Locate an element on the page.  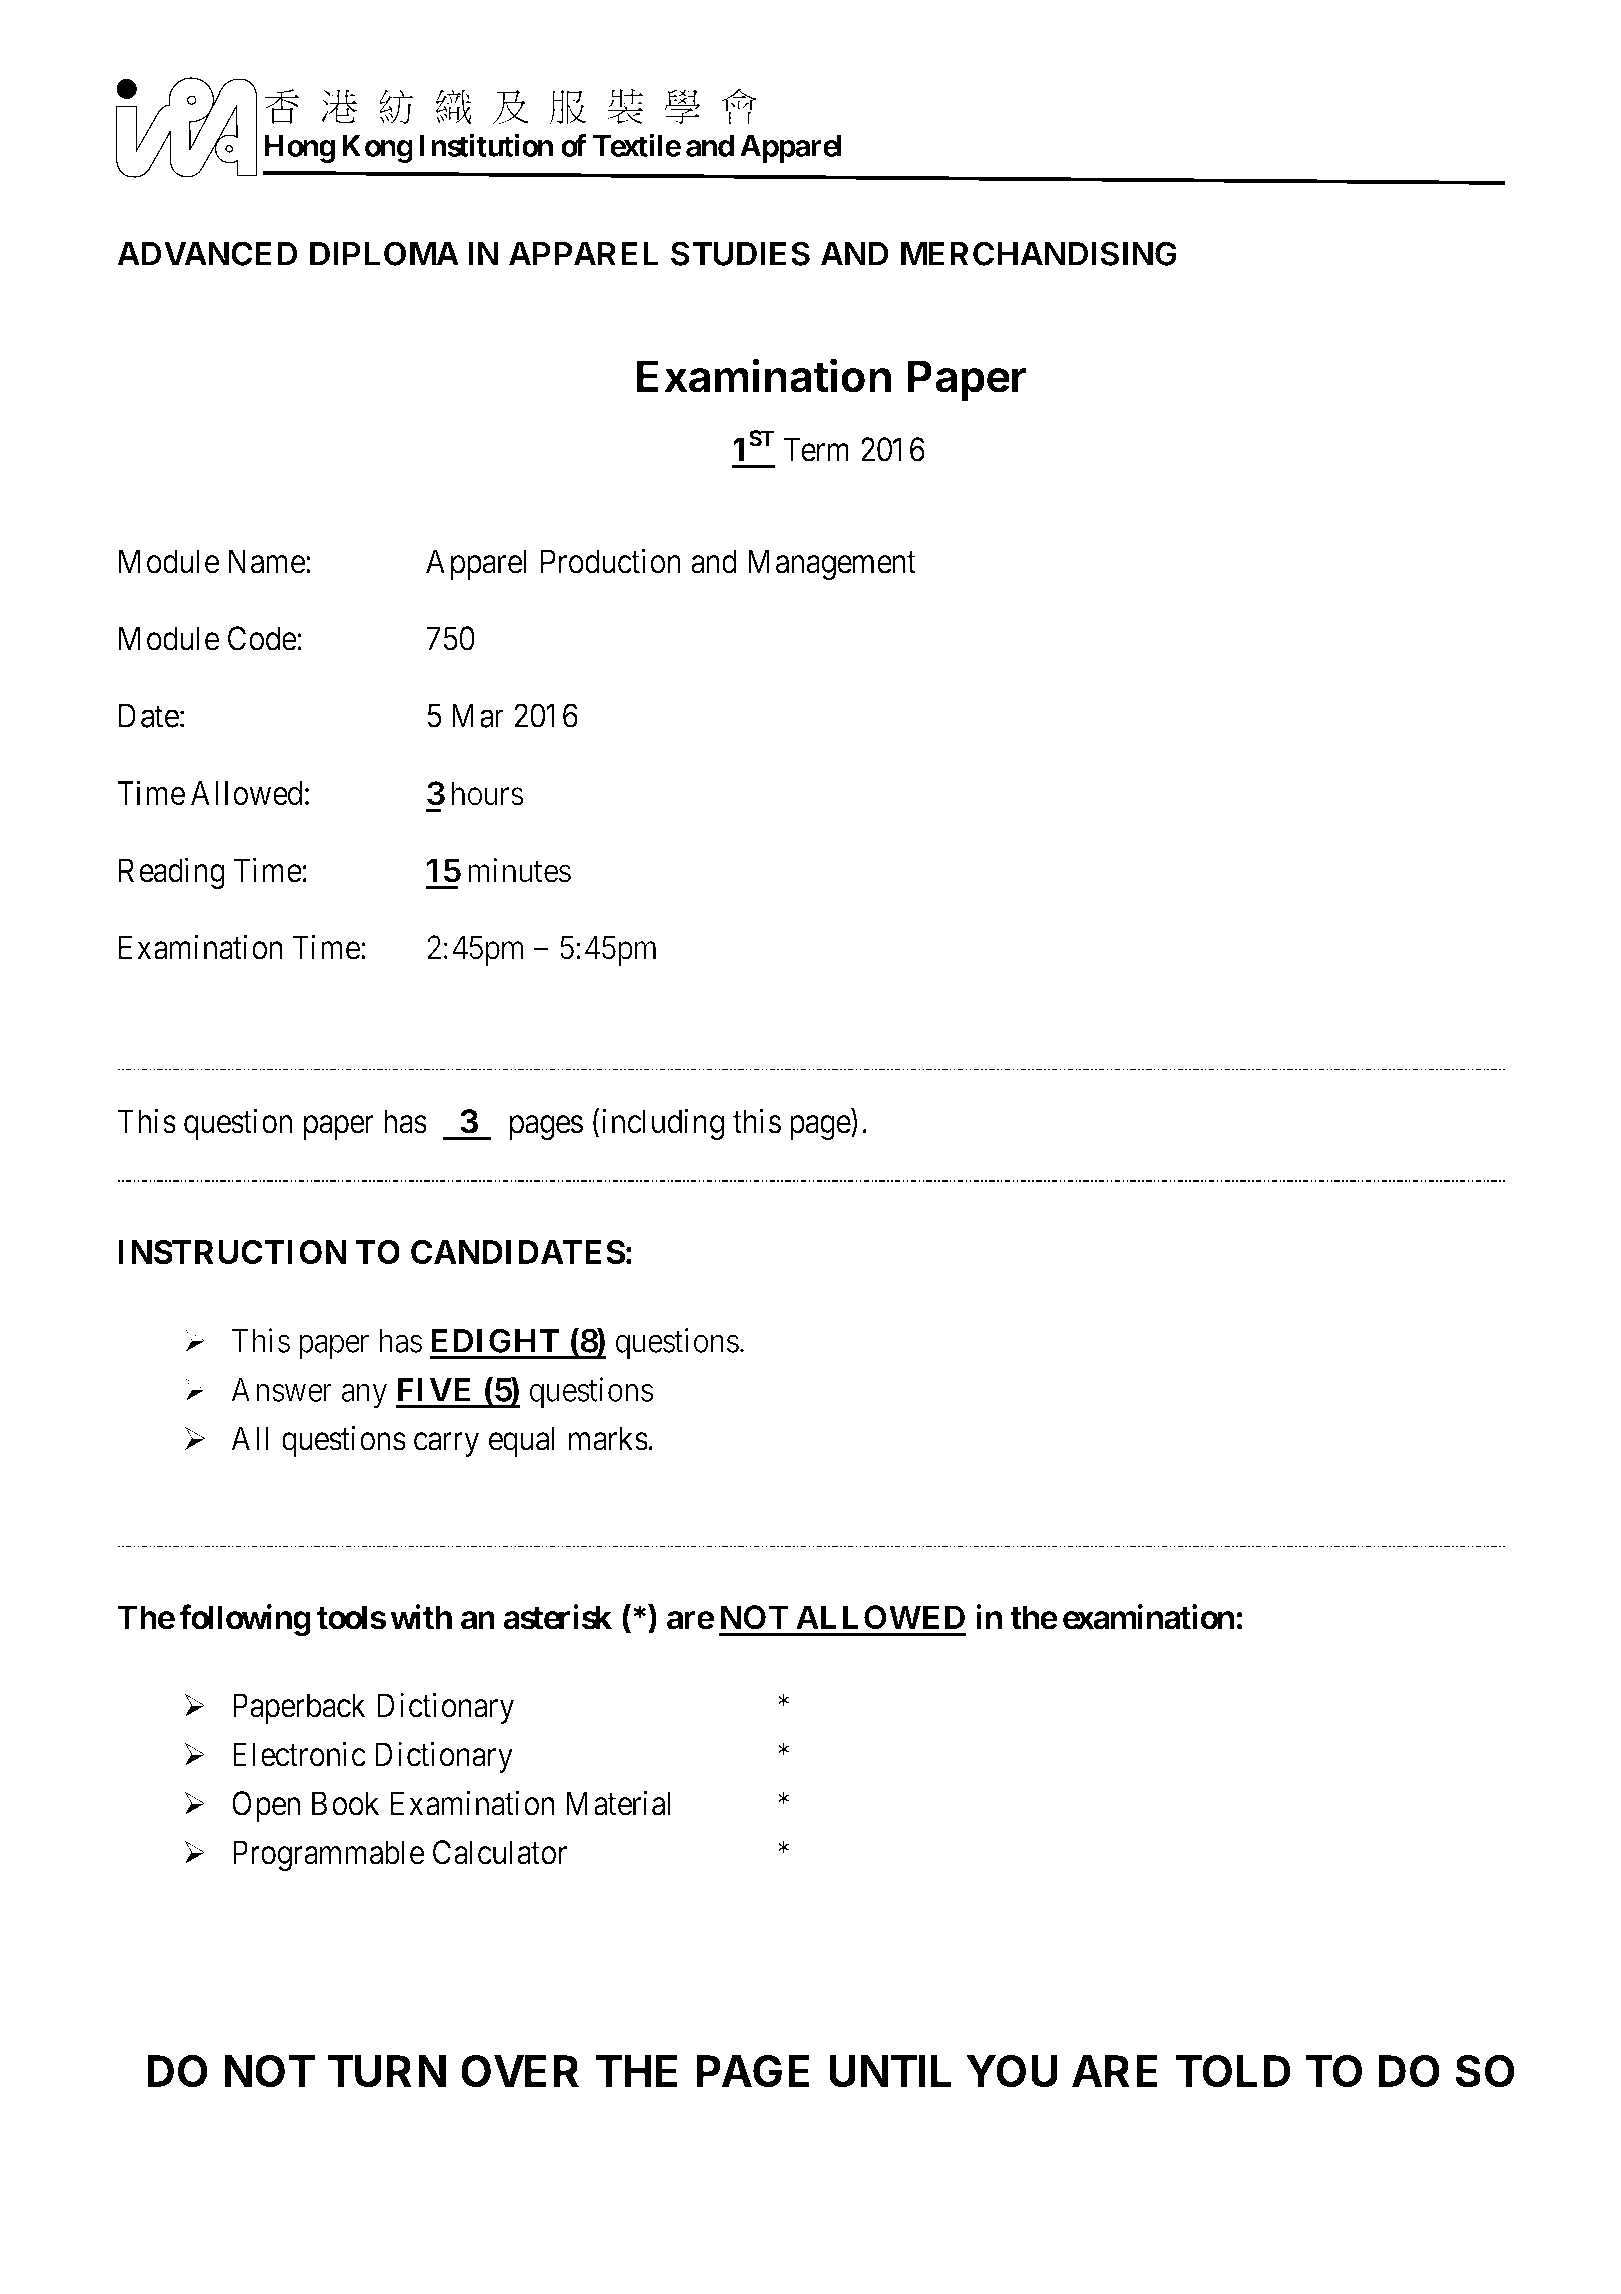
STUDIES is located at coordinates (740, 253).
